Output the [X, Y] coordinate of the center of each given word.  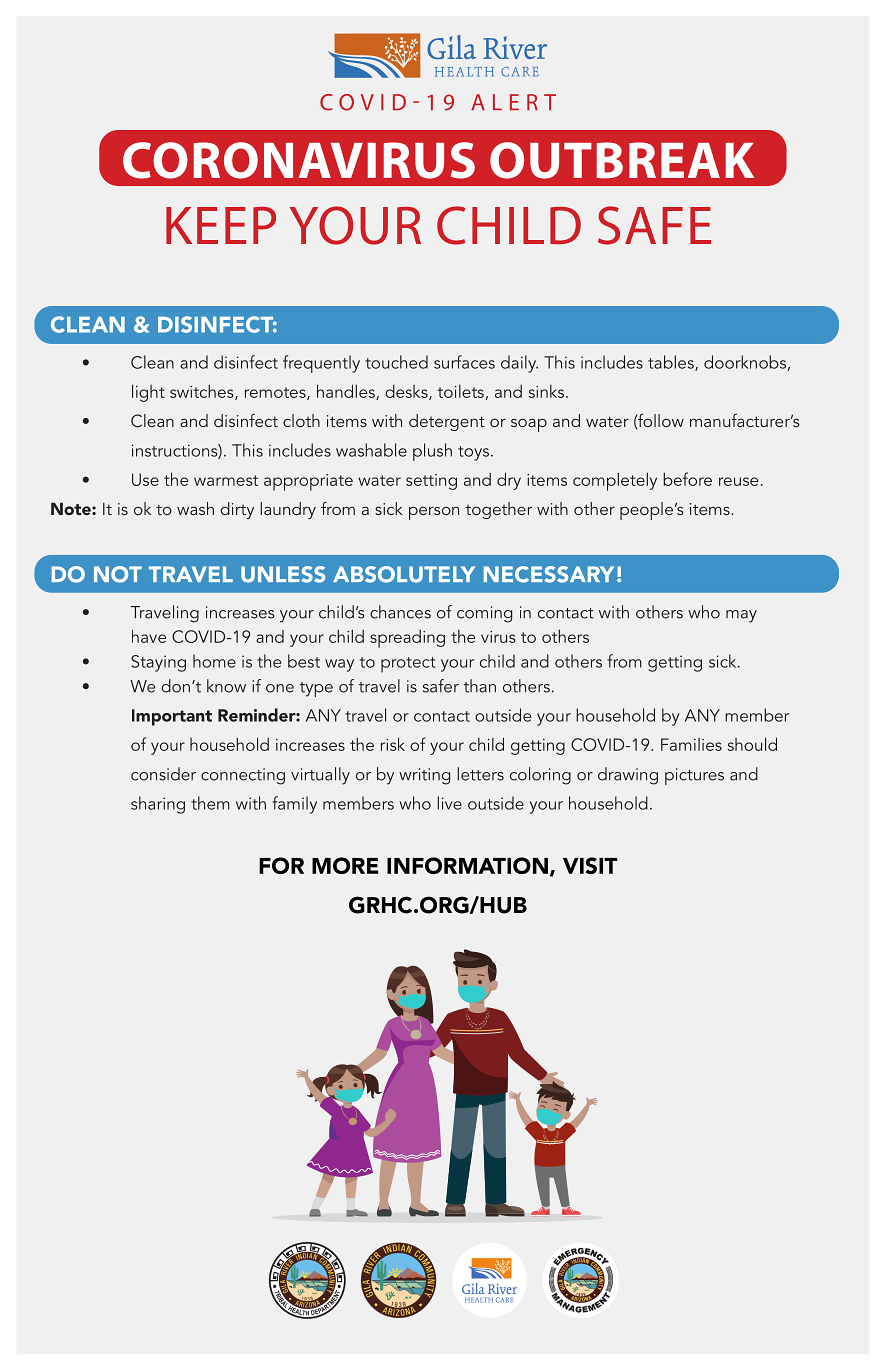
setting [431, 482]
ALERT [513, 102]
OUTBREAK [622, 160]
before [687, 479]
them [210, 803]
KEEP [221, 225]
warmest [226, 480]
